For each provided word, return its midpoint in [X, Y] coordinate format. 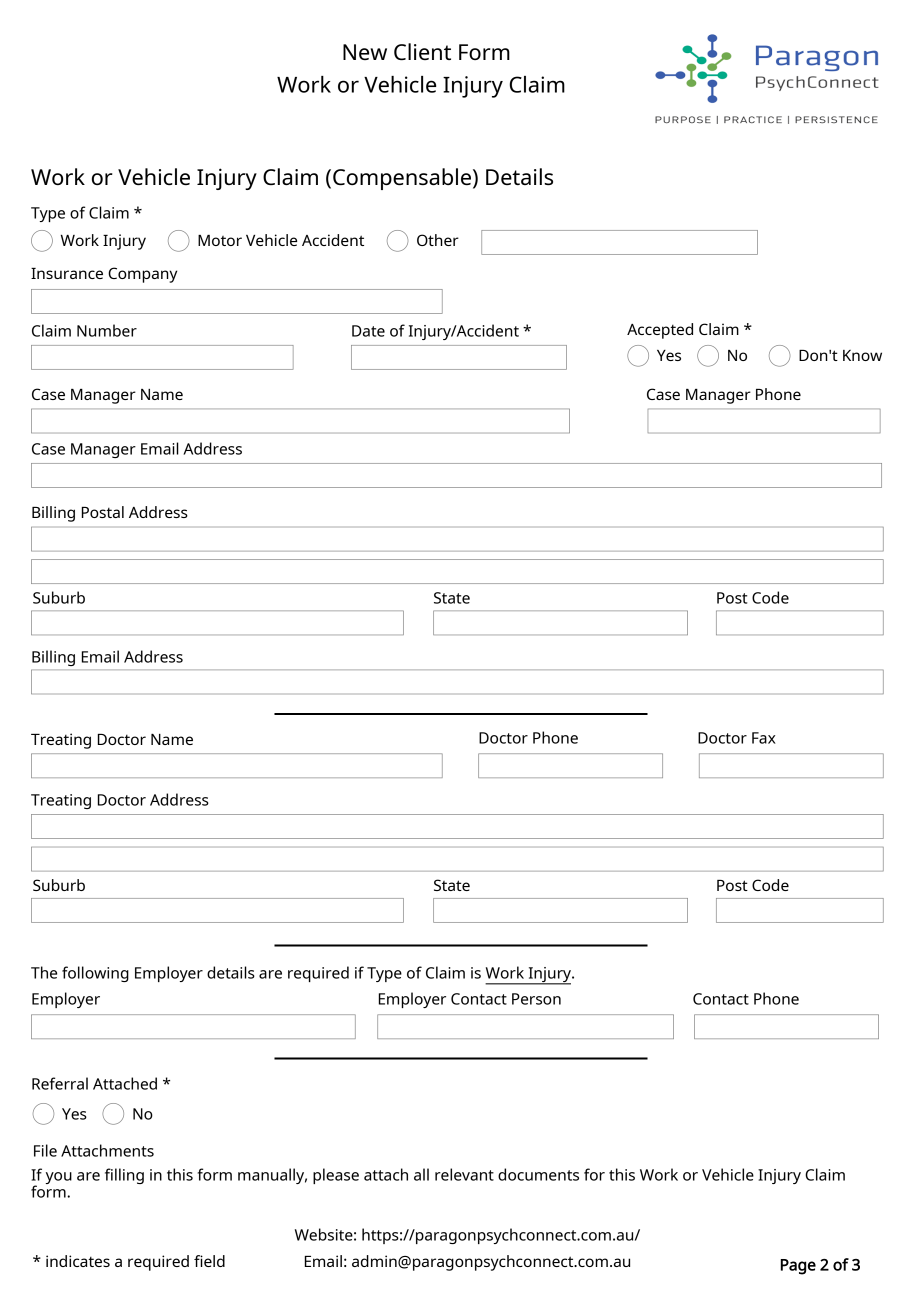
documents [538, 1174]
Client [422, 51]
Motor [220, 240]
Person [536, 999]
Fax [764, 738]
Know [862, 355]
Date [368, 331]
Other [438, 240]
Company [142, 275]
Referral [60, 1083]
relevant [464, 1174]
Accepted [660, 331]
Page [798, 1267]
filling [124, 1176]
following [95, 974]
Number [107, 330]
